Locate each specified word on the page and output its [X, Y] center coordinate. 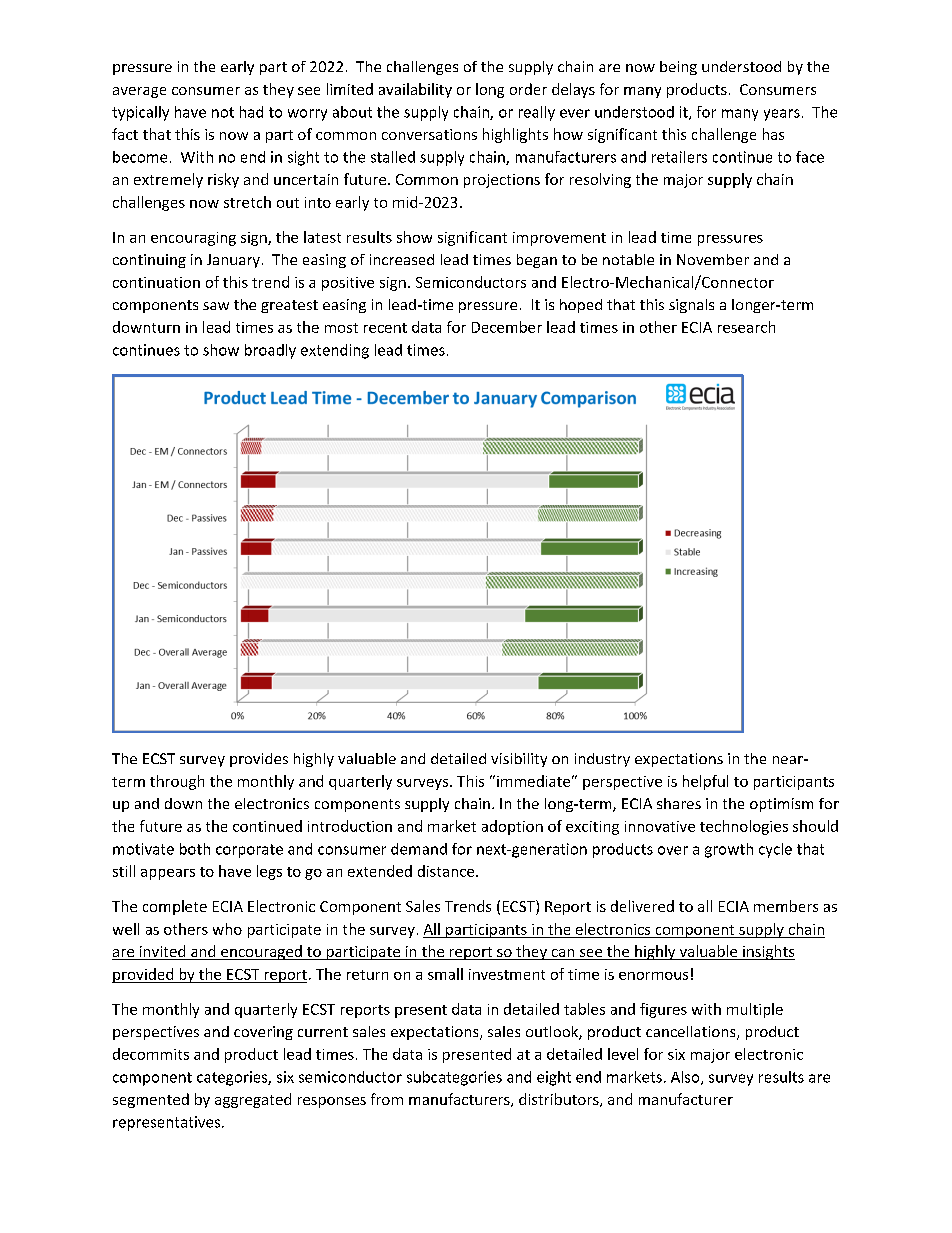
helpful [705, 782]
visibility [519, 760]
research [746, 327]
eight [554, 1078]
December [507, 327]
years [782, 115]
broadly [270, 351]
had [251, 112]
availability [415, 90]
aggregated [253, 1100]
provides [259, 760]
